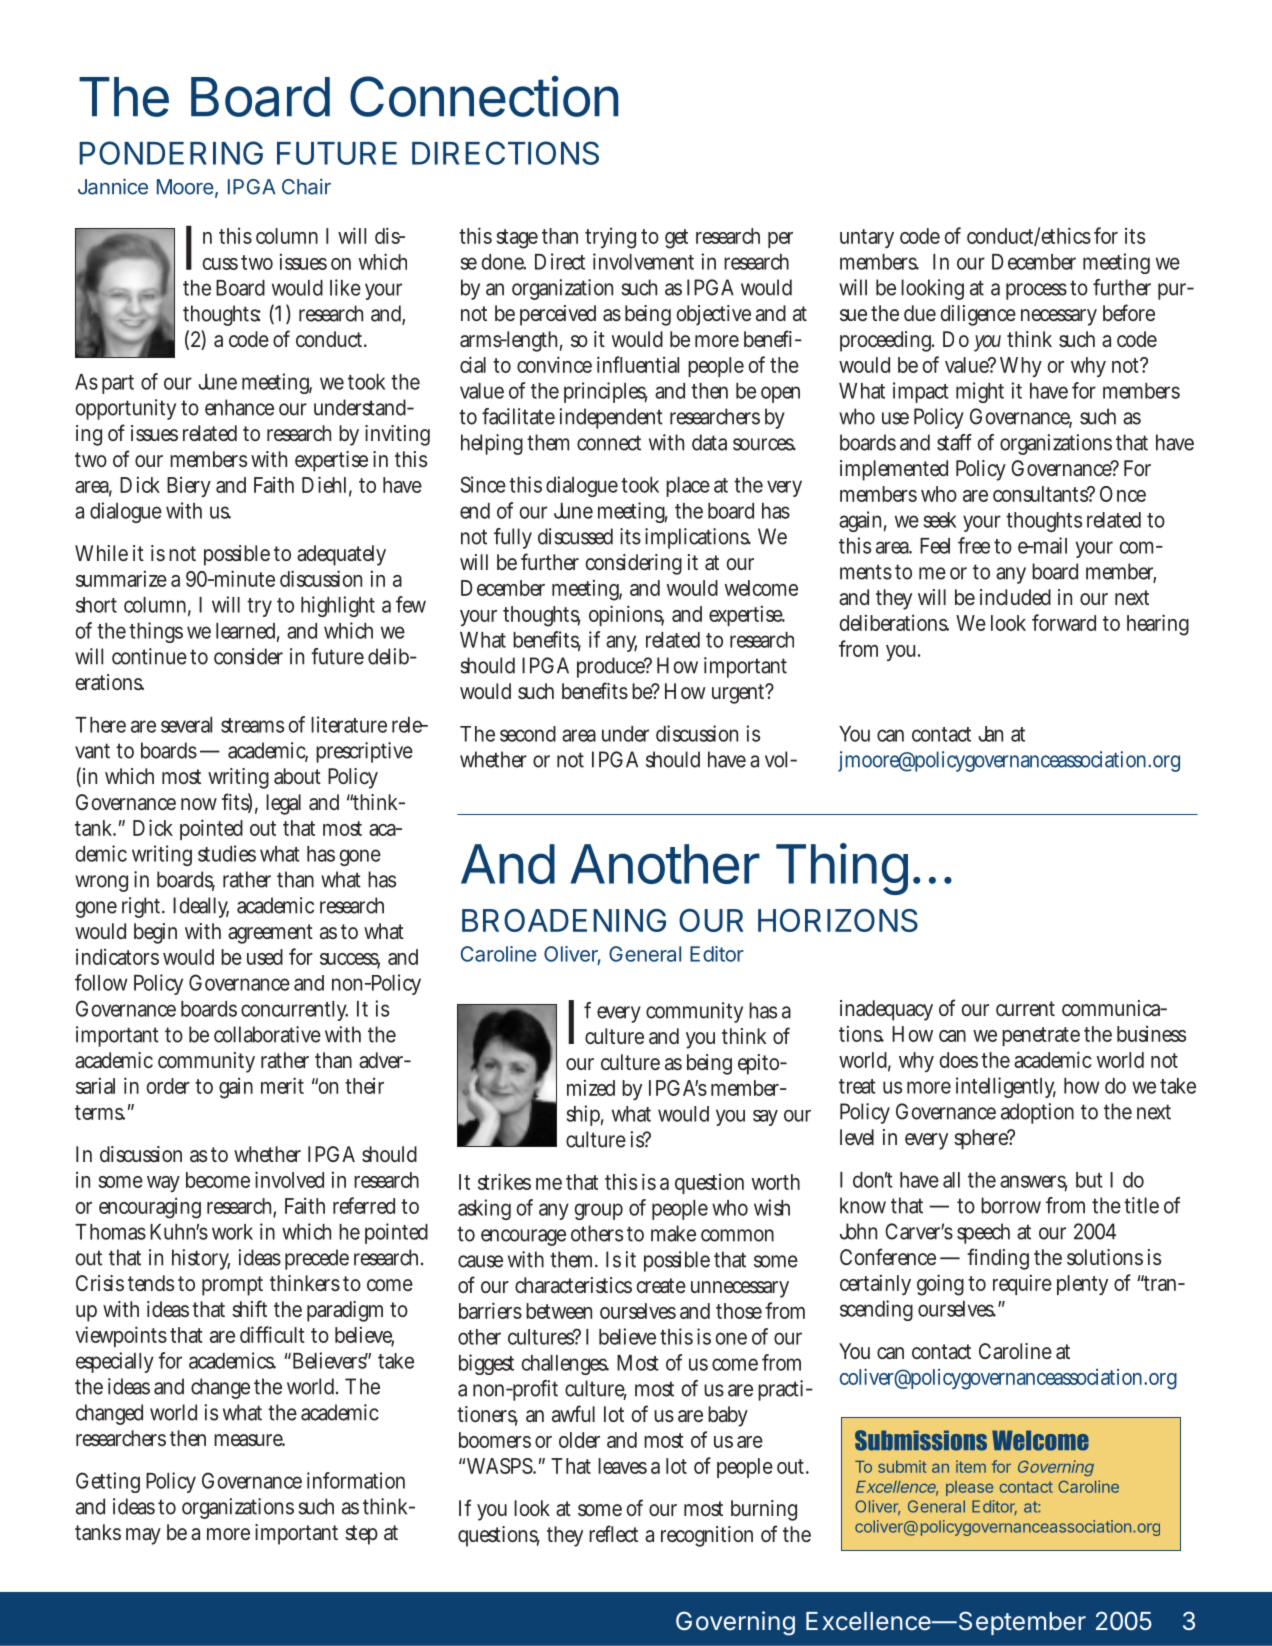 This screenshot has height=1646, width=1272. I want to click on leaves, so click(622, 1466).
